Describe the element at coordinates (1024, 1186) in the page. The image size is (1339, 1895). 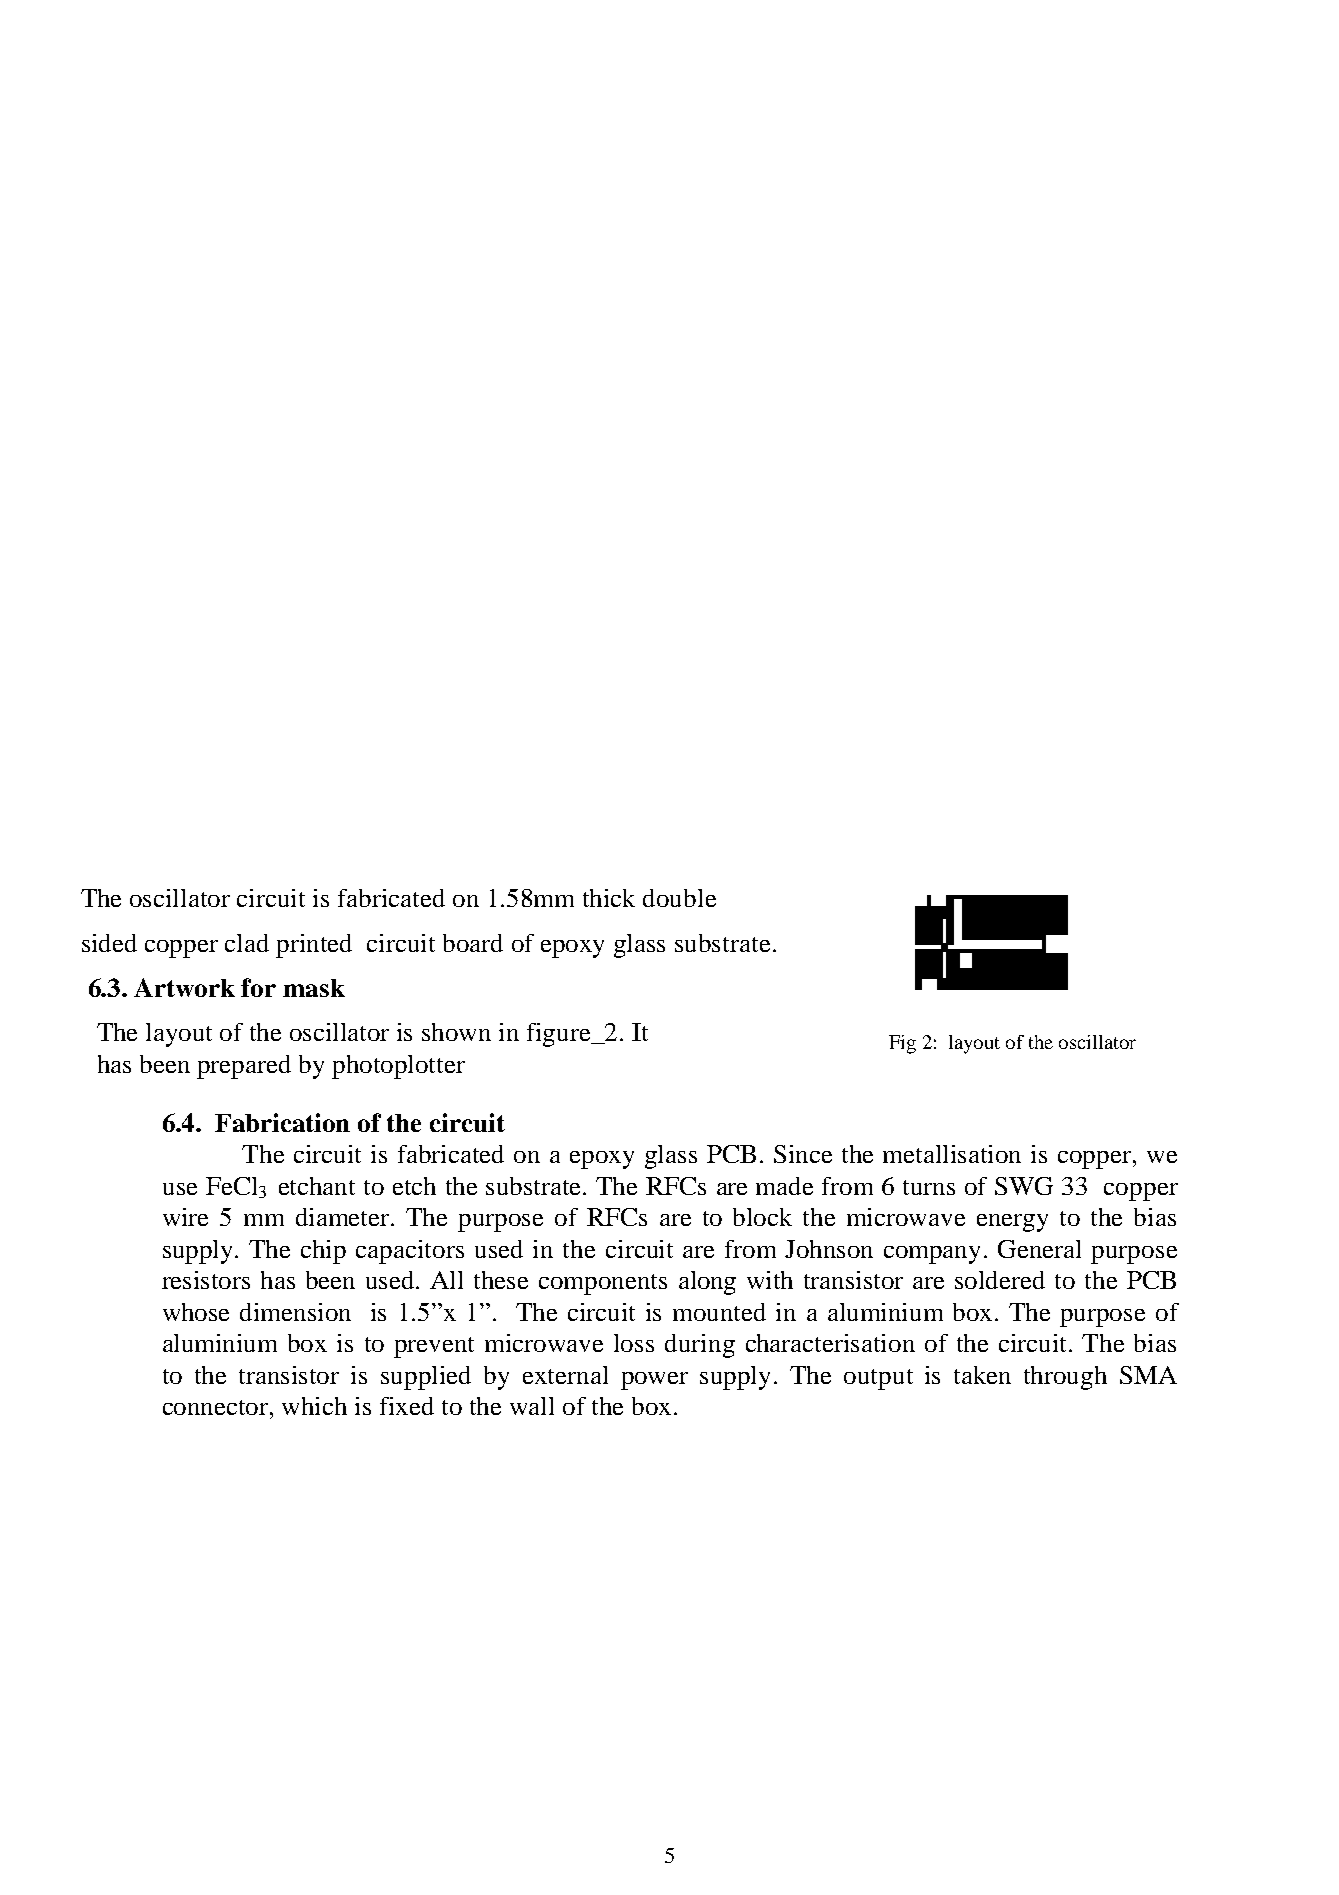
I see `SWG` at that location.
